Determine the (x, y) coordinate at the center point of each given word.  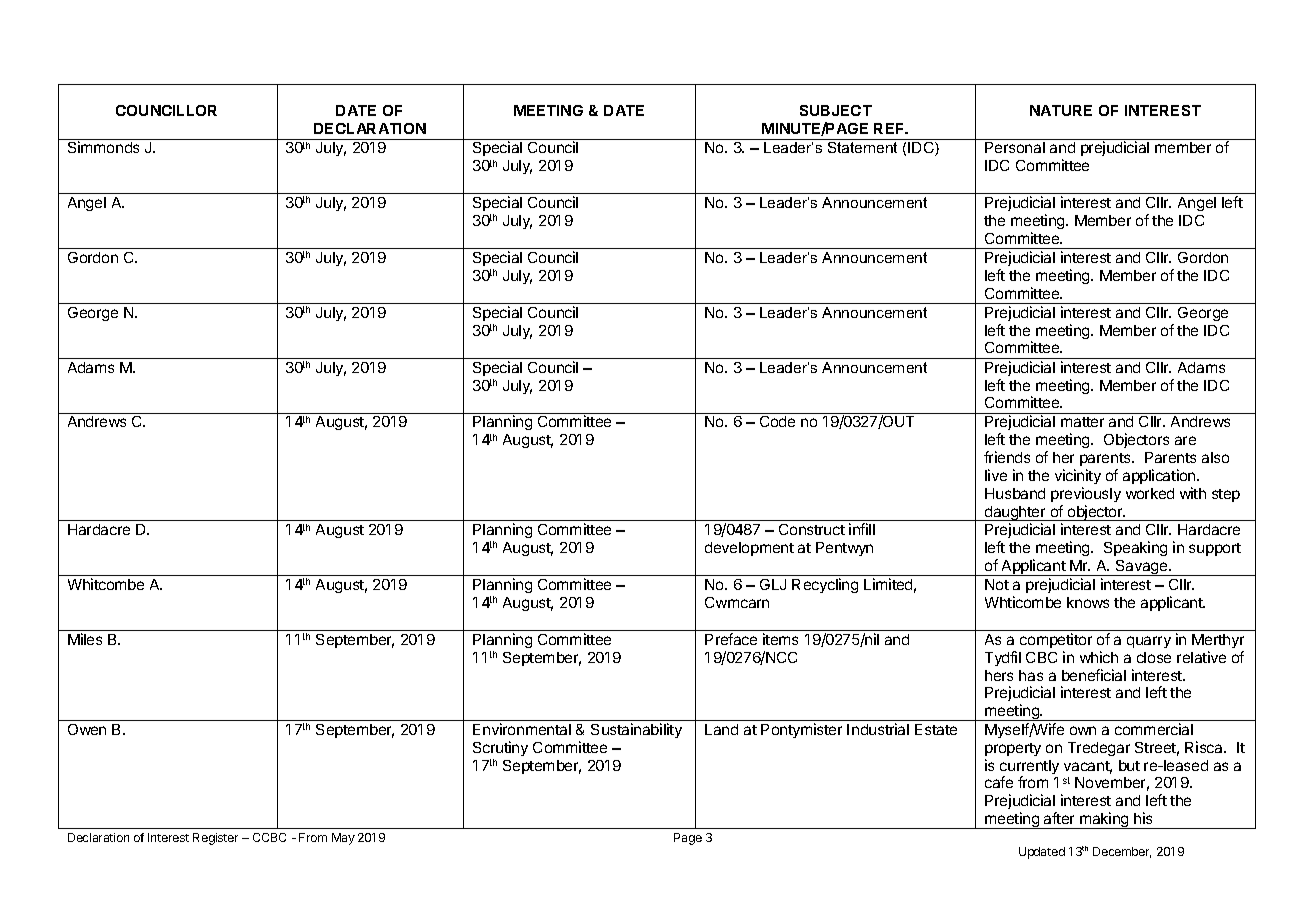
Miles (85, 639)
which (1099, 657)
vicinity (1078, 476)
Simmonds (103, 147)
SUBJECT (836, 110)
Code (777, 421)
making (1104, 820)
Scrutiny (500, 748)
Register (215, 839)
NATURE (1061, 110)
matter (1082, 422)
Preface (731, 639)
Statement (862, 147)
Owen (87, 729)
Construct (812, 529)
